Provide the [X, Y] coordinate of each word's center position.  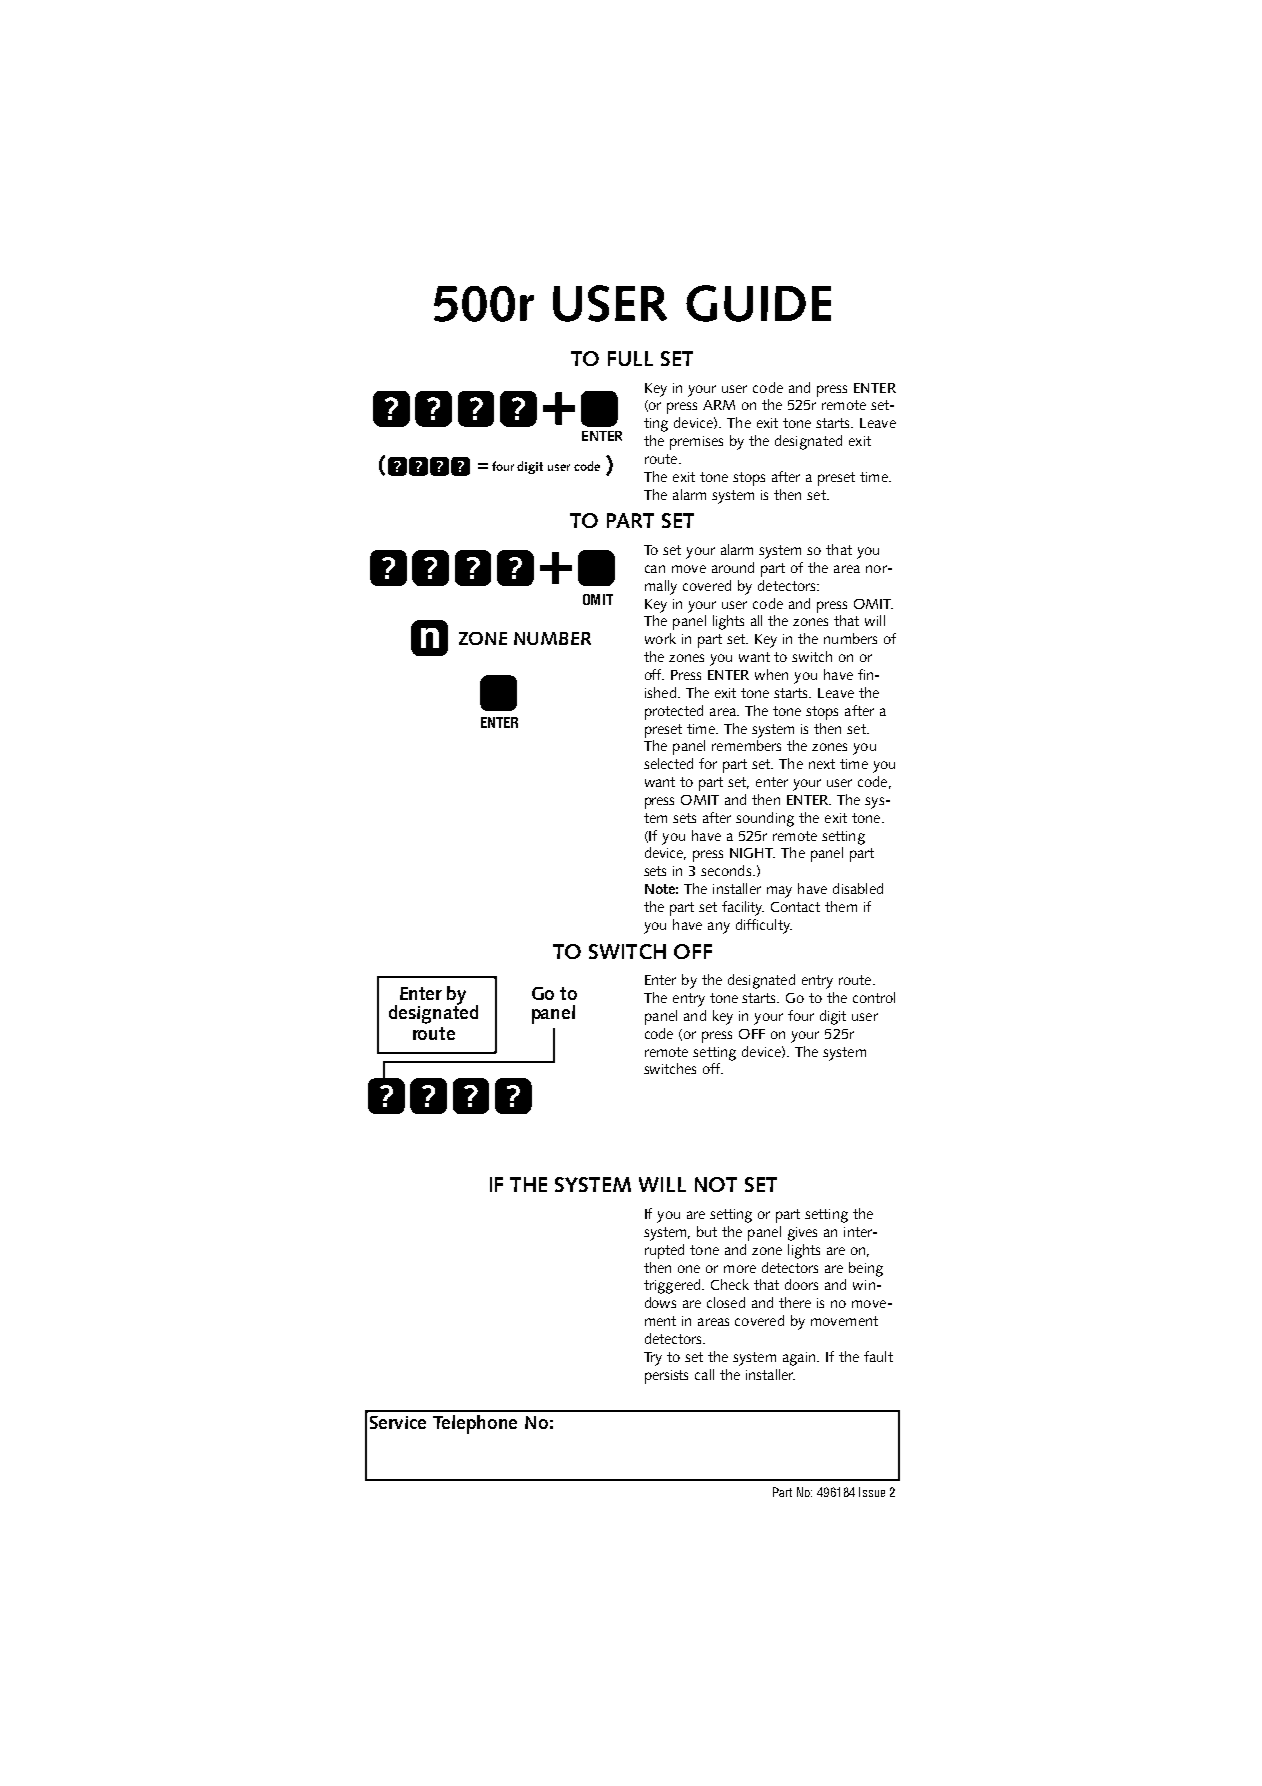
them [841, 906]
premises [696, 443]
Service [398, 1422]
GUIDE [758, 303]
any [719, 928]
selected [668, 763]
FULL [630, 358]
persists [666, 1377]
